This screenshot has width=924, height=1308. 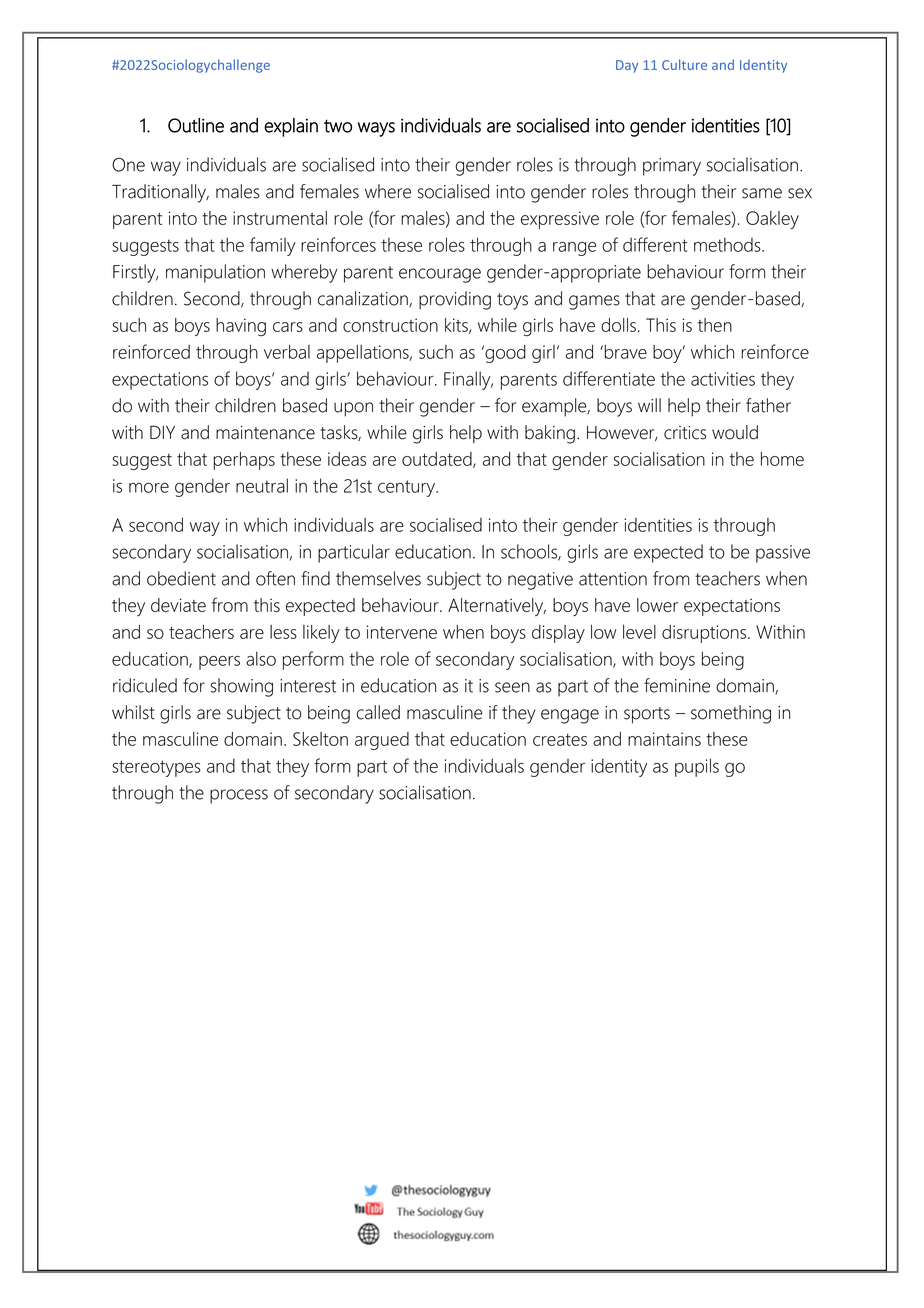 What do you see at coordinates (468, 380) in the screenshot?
I see `Finally` at bounding box center [468, 380].
